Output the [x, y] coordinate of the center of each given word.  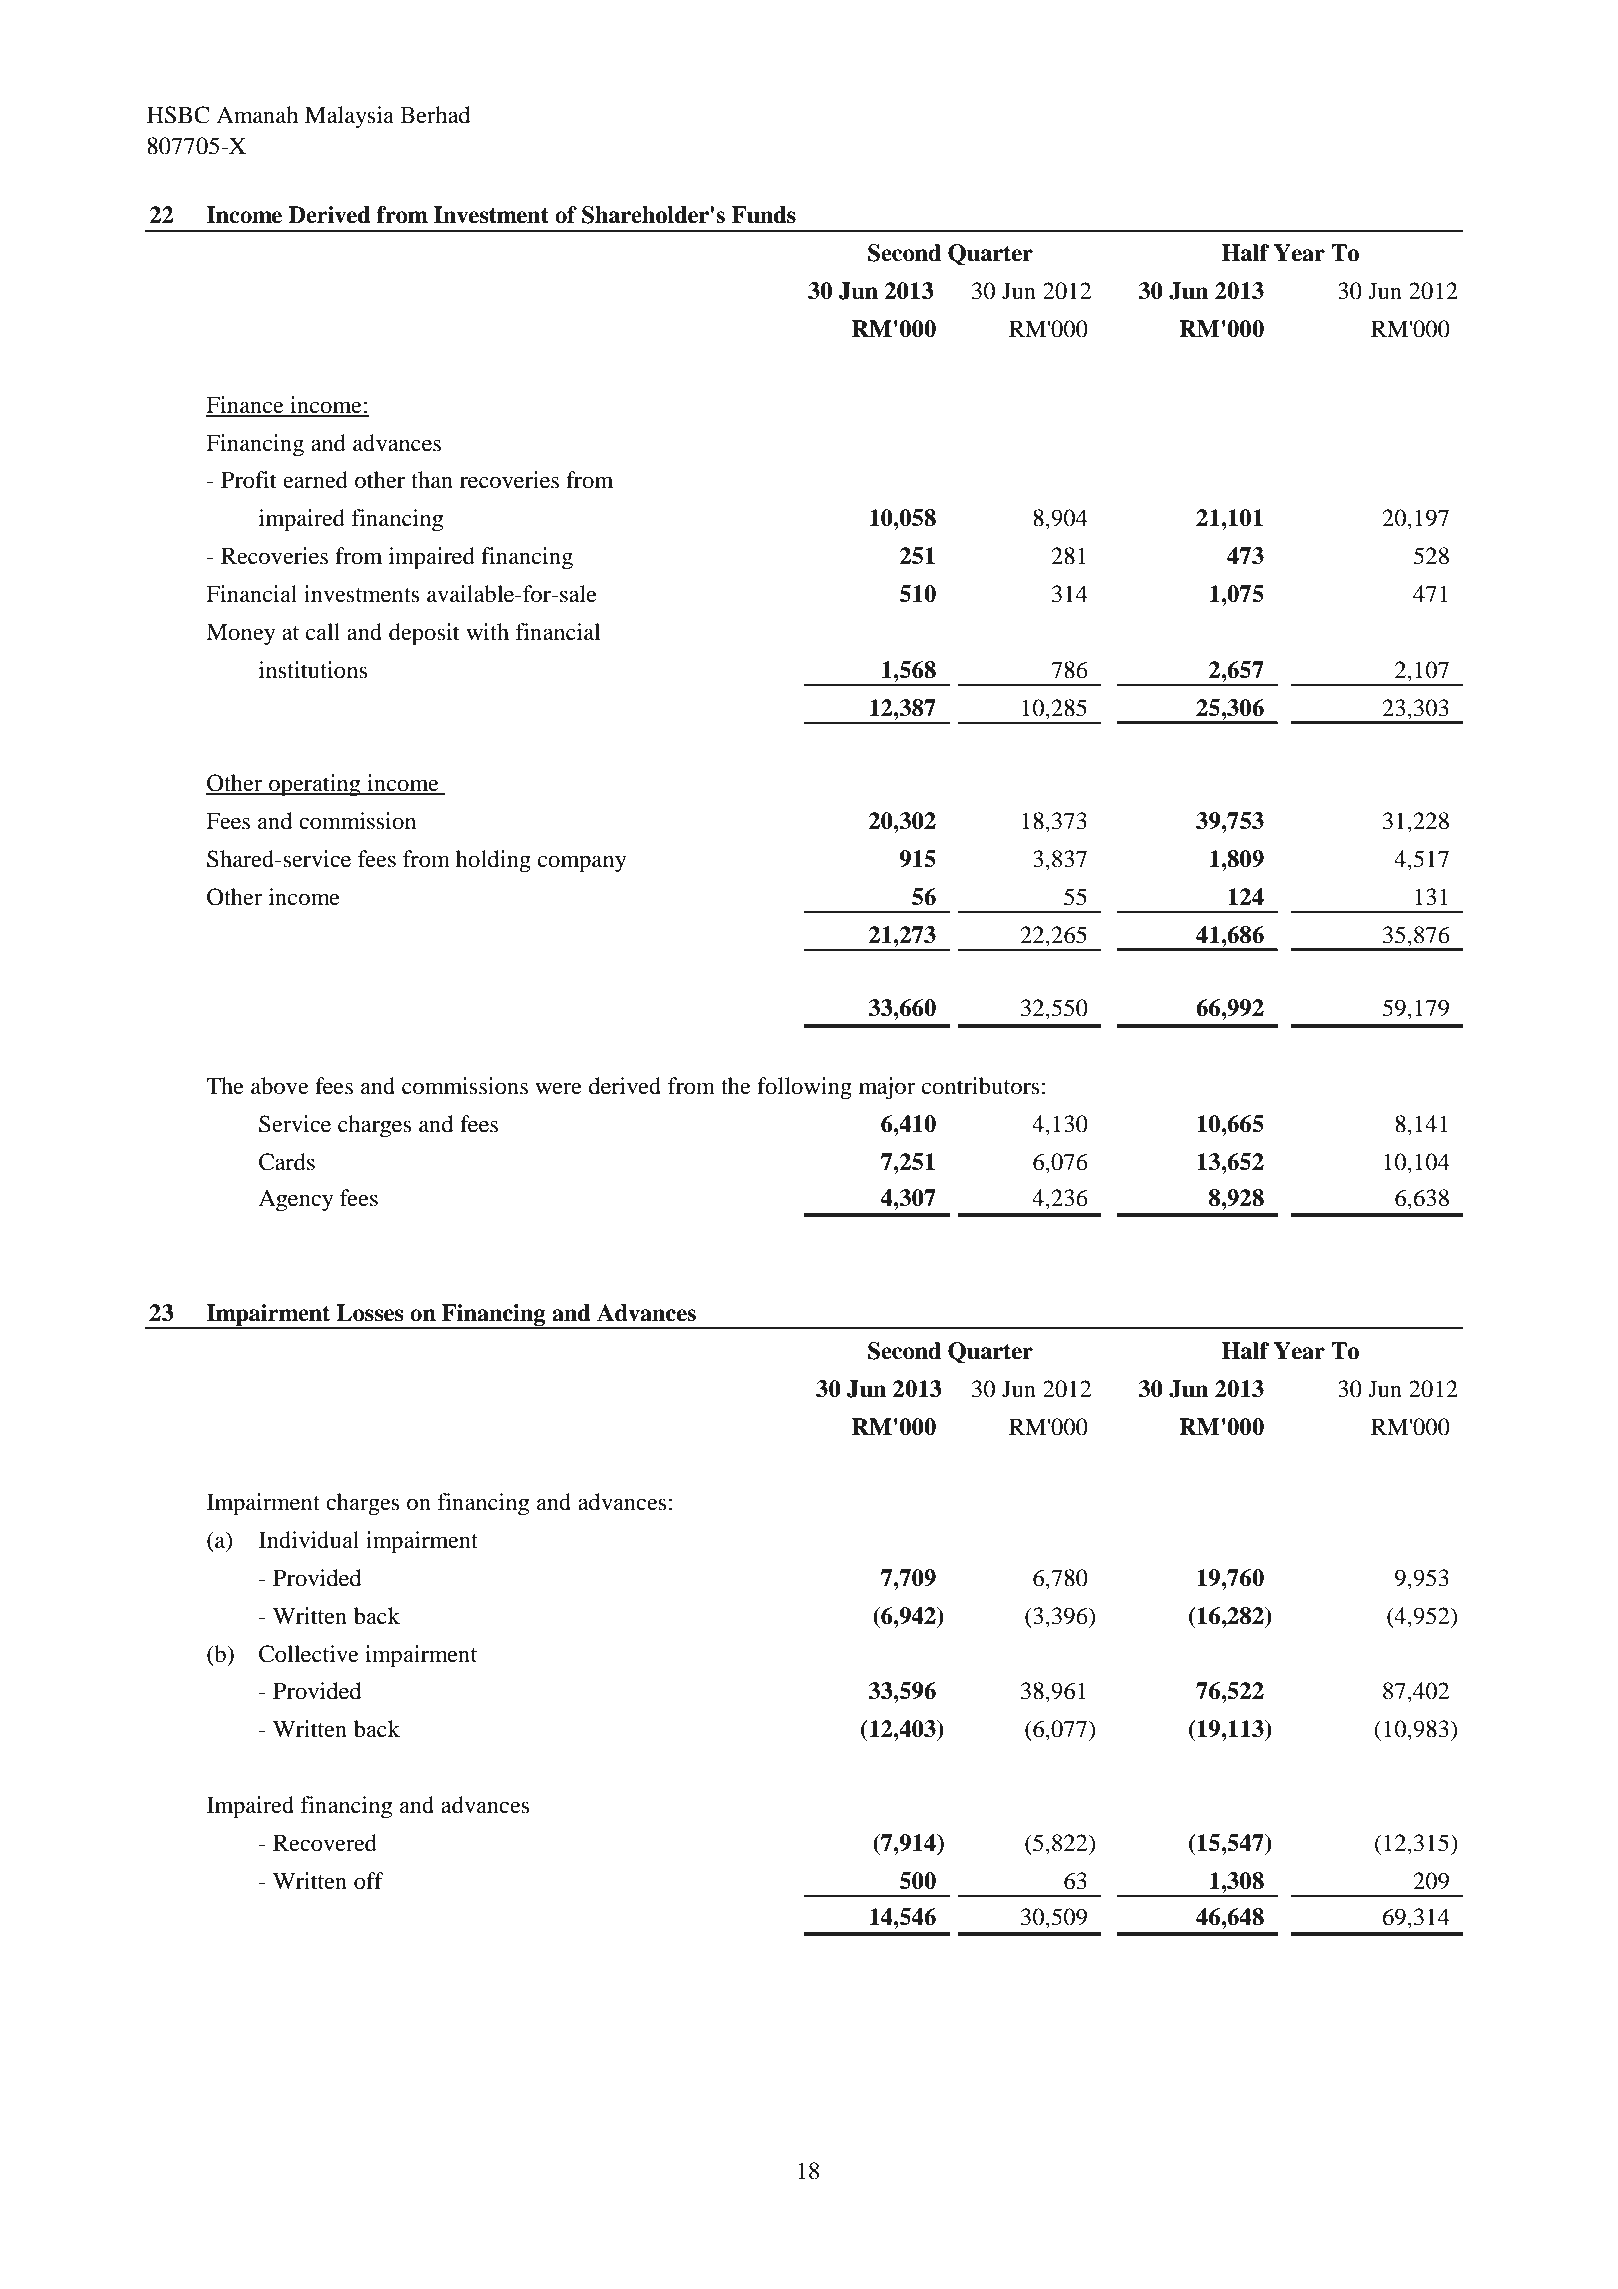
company [582, 864]
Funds [764, 215]
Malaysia [349, 117]
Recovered [325, 1843]
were [558, 1089]
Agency [295, 1200]
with [487, 631]
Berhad [435, 115]
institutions [313, 670]
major [887, 1088]
